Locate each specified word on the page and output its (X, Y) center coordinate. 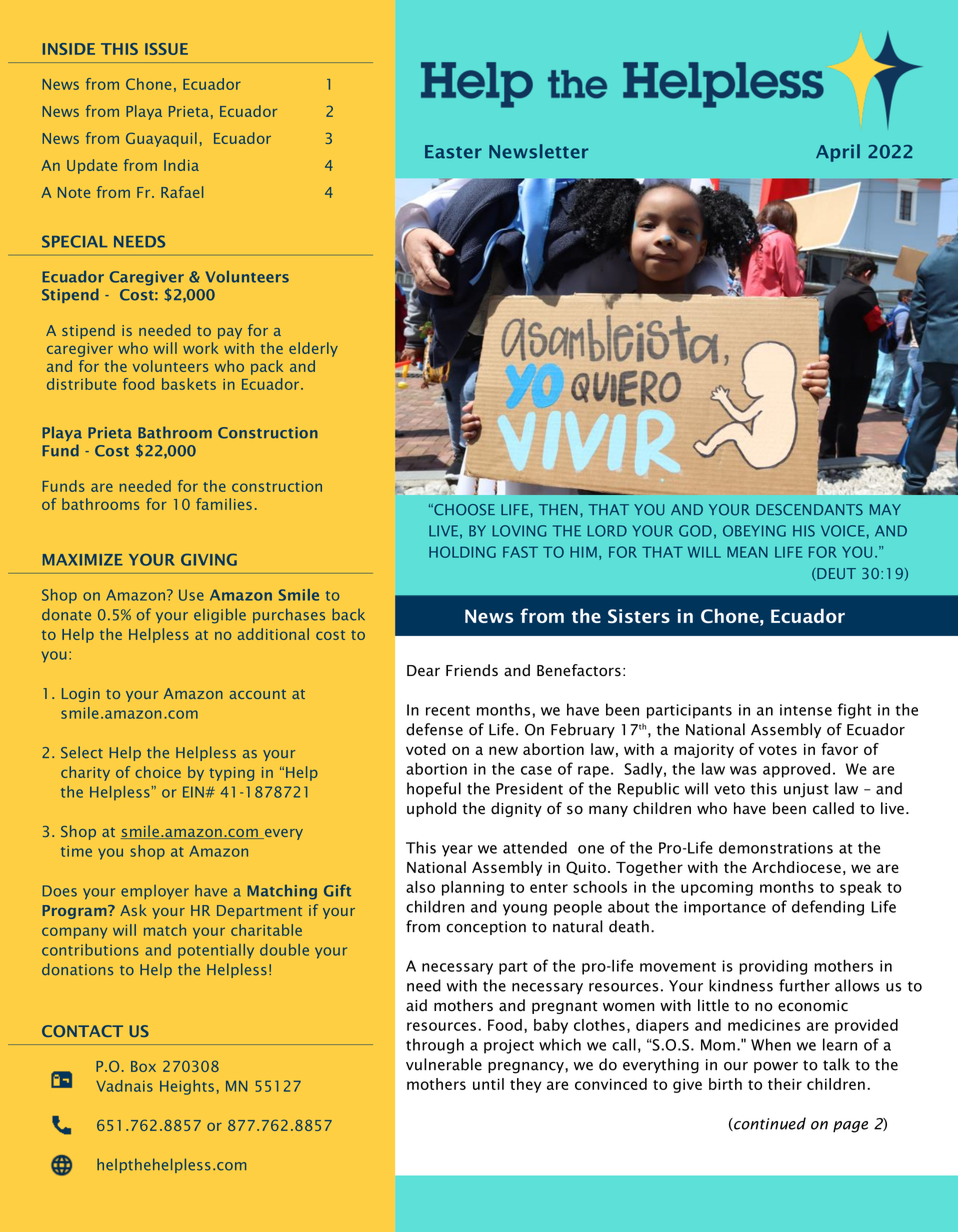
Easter (453, 152)
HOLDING (462, 552)
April (838, 153)
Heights (187, 1087)
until (488, 1084)
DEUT (835, 574)
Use (191, 595)
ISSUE (166, 49)
